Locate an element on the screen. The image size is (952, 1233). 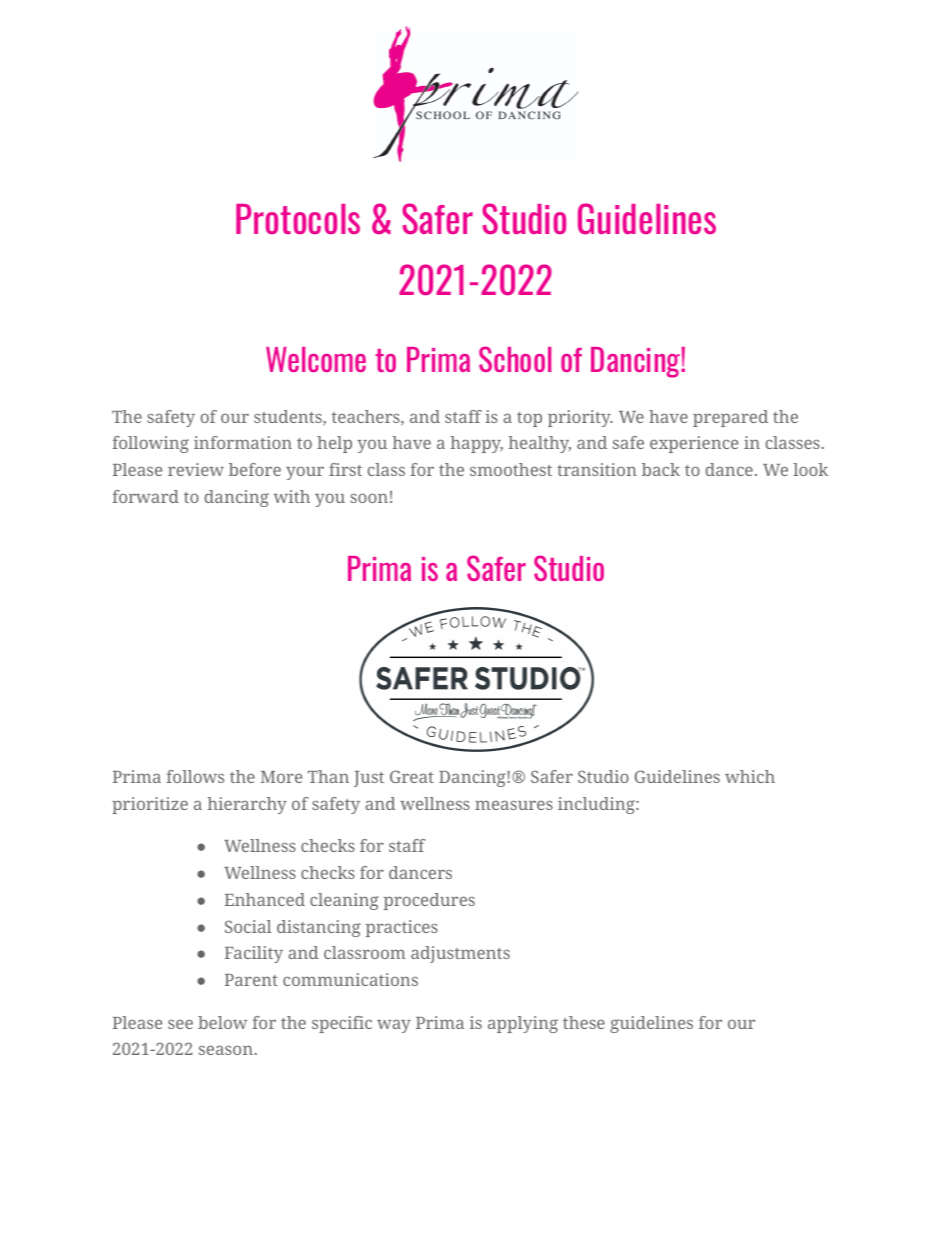
these is located at coordinates (584, 1022).
